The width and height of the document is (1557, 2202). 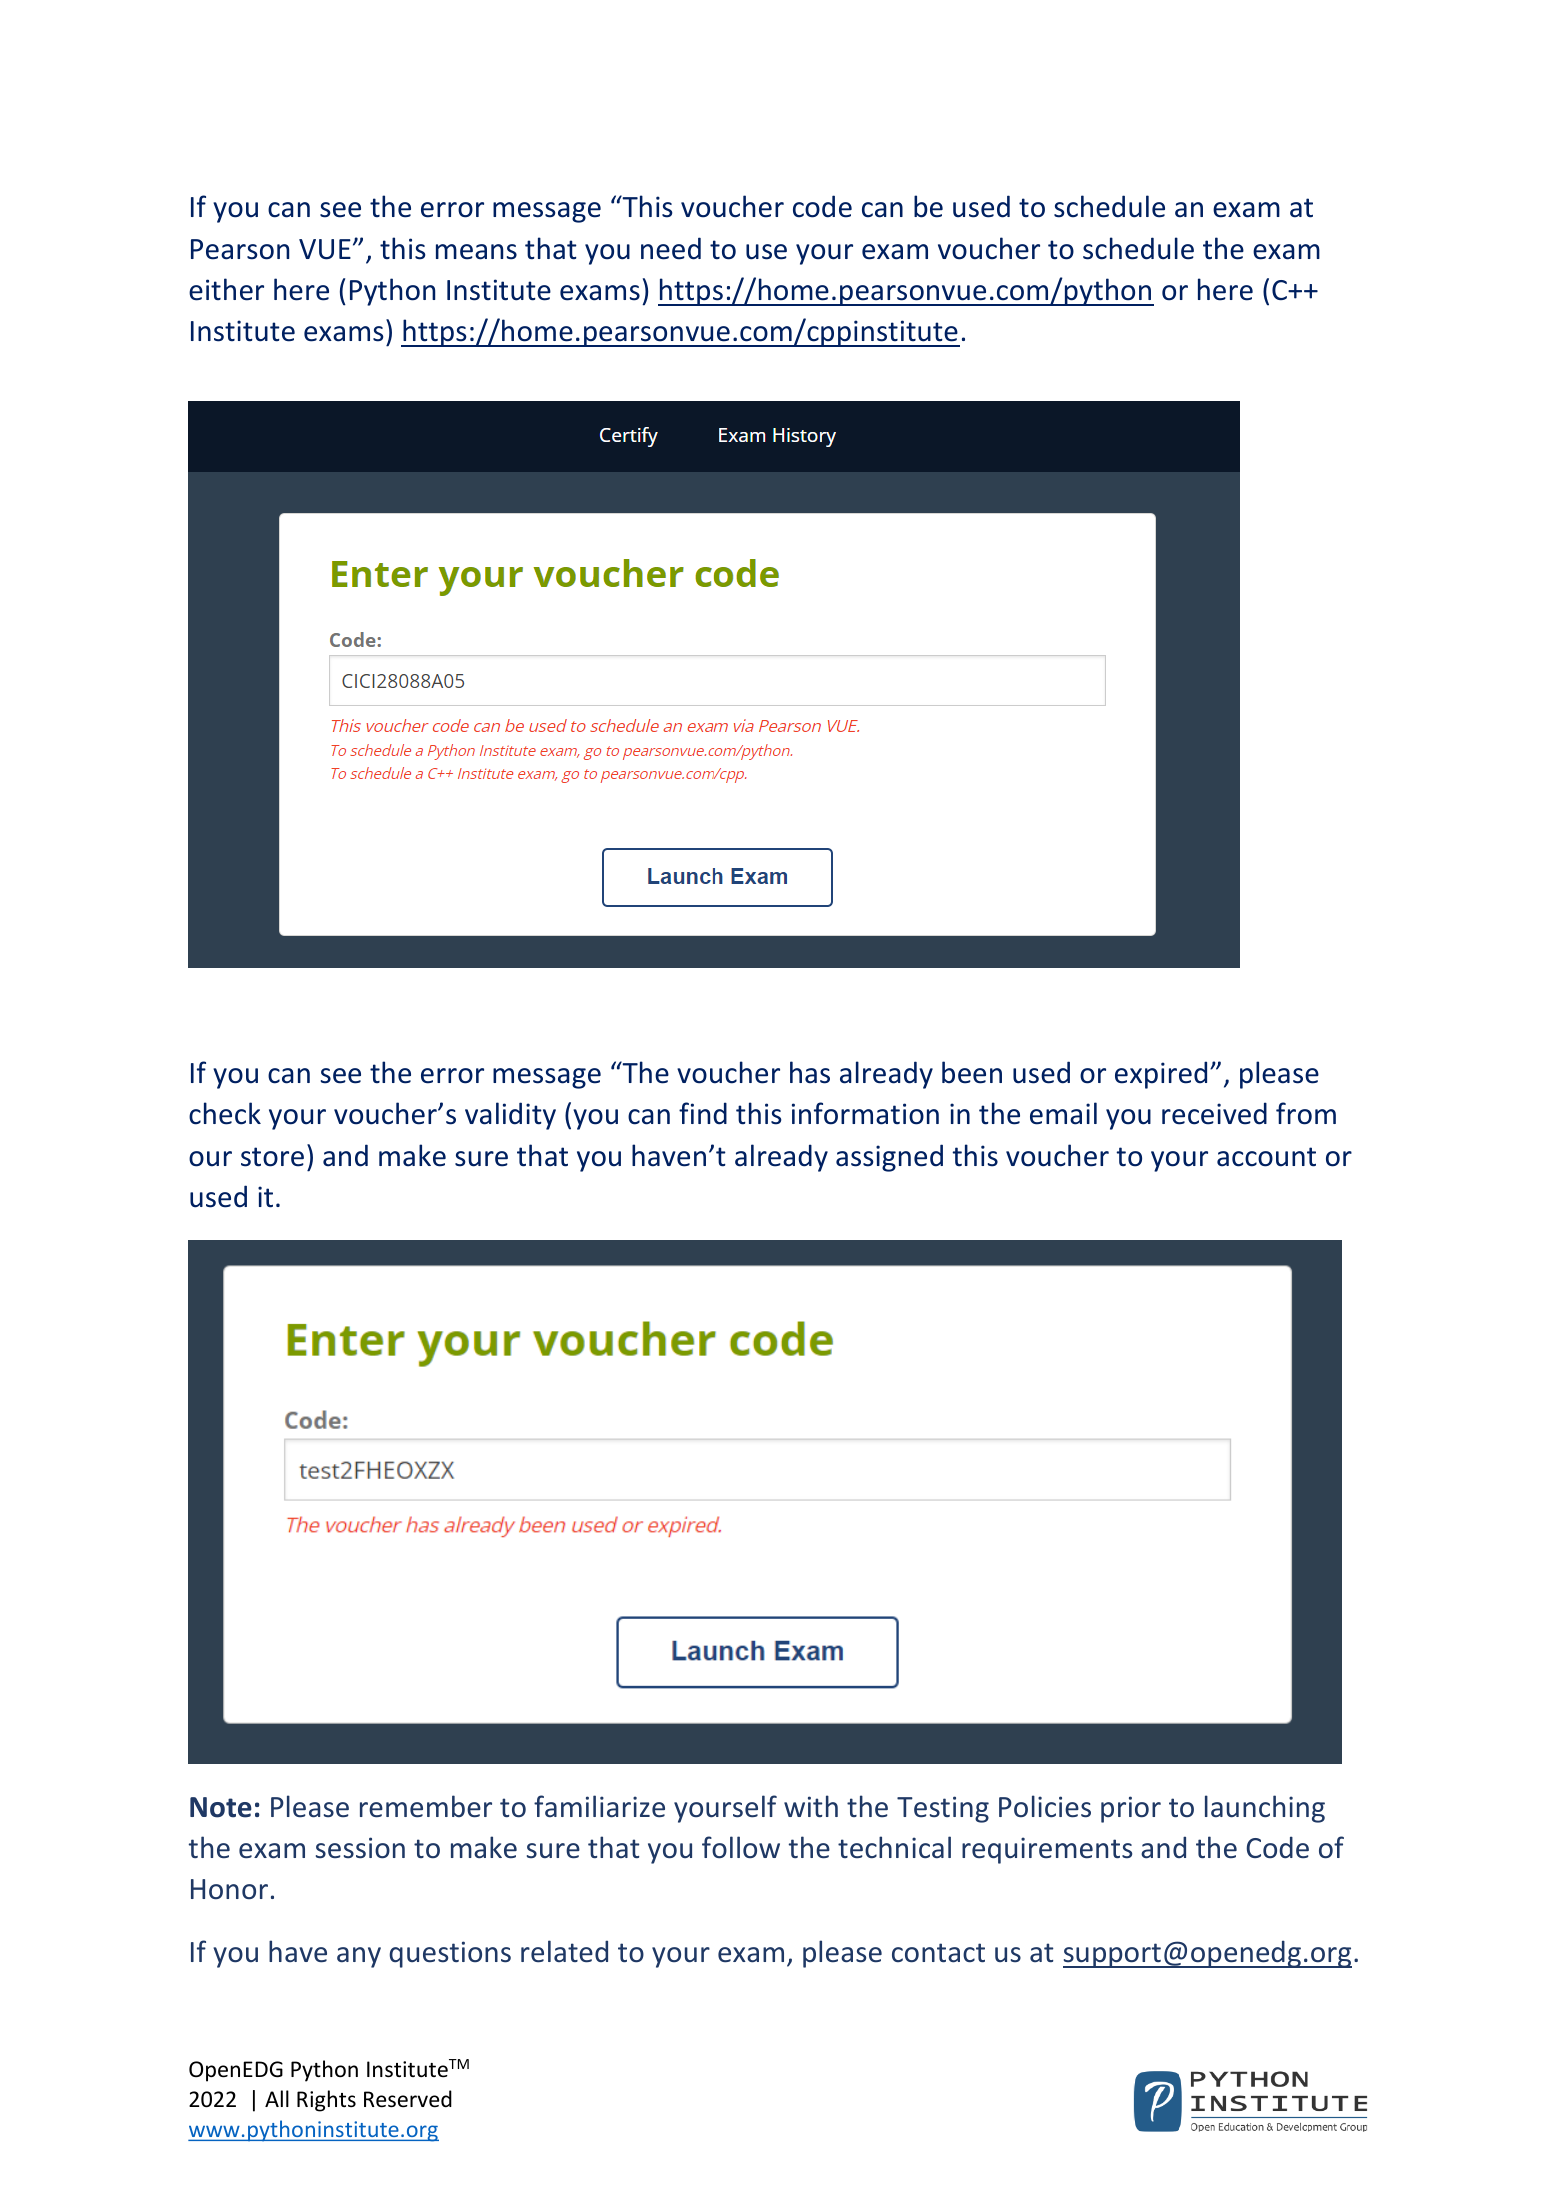 I want to click on means, so click(x=476, y=252).
